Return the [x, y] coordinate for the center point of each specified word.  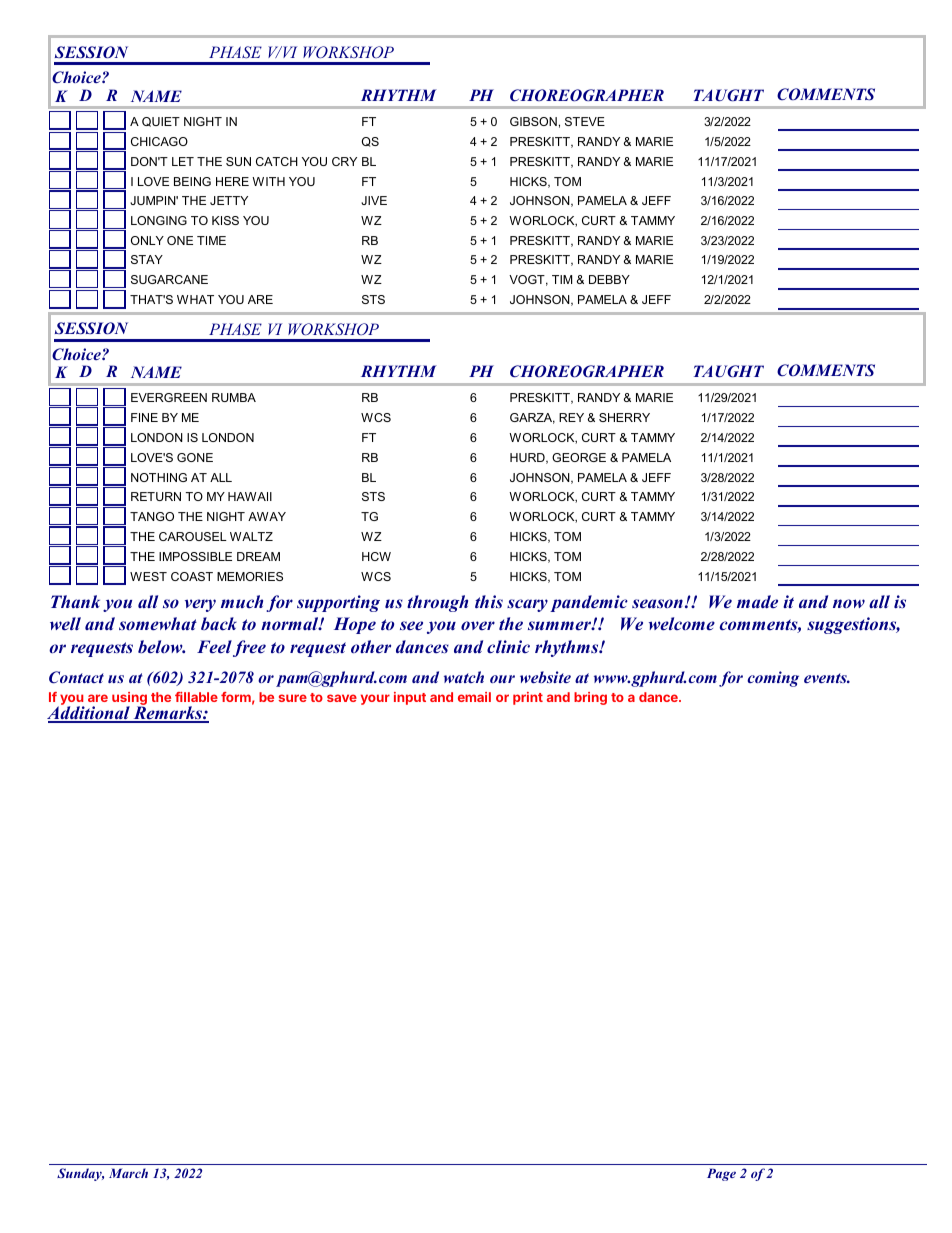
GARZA [532, 418]
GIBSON [533, 121]
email [474, 697]
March [128, 1173]
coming [773, 679]
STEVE [585, 121]
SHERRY [624, 417]
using [129, 700]
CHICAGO [159, 141]
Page [721, 1174]
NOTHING [159, 477]
